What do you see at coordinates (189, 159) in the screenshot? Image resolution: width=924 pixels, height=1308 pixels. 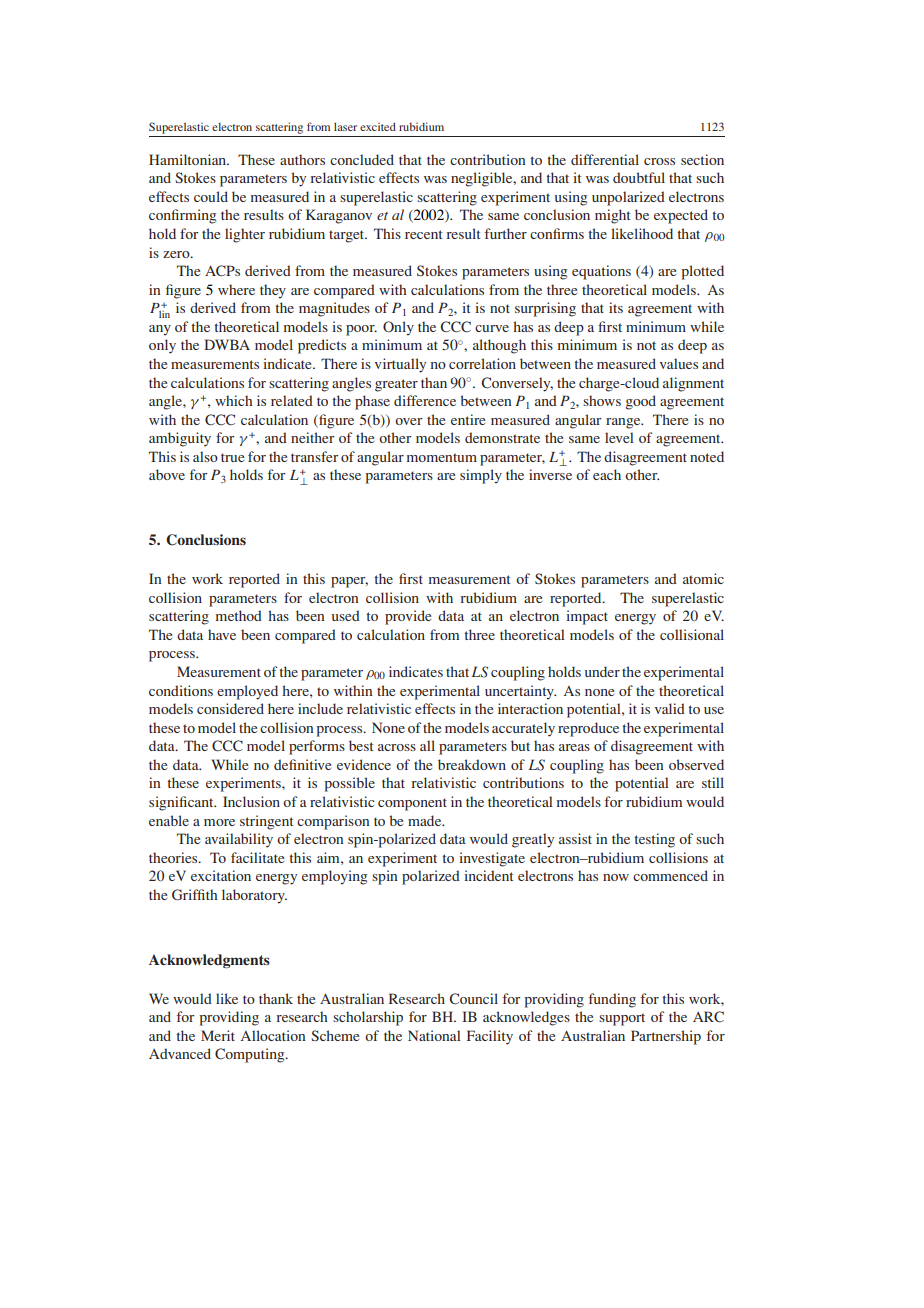 I see `Hamiltonian` at bounding box center [189, 159].
